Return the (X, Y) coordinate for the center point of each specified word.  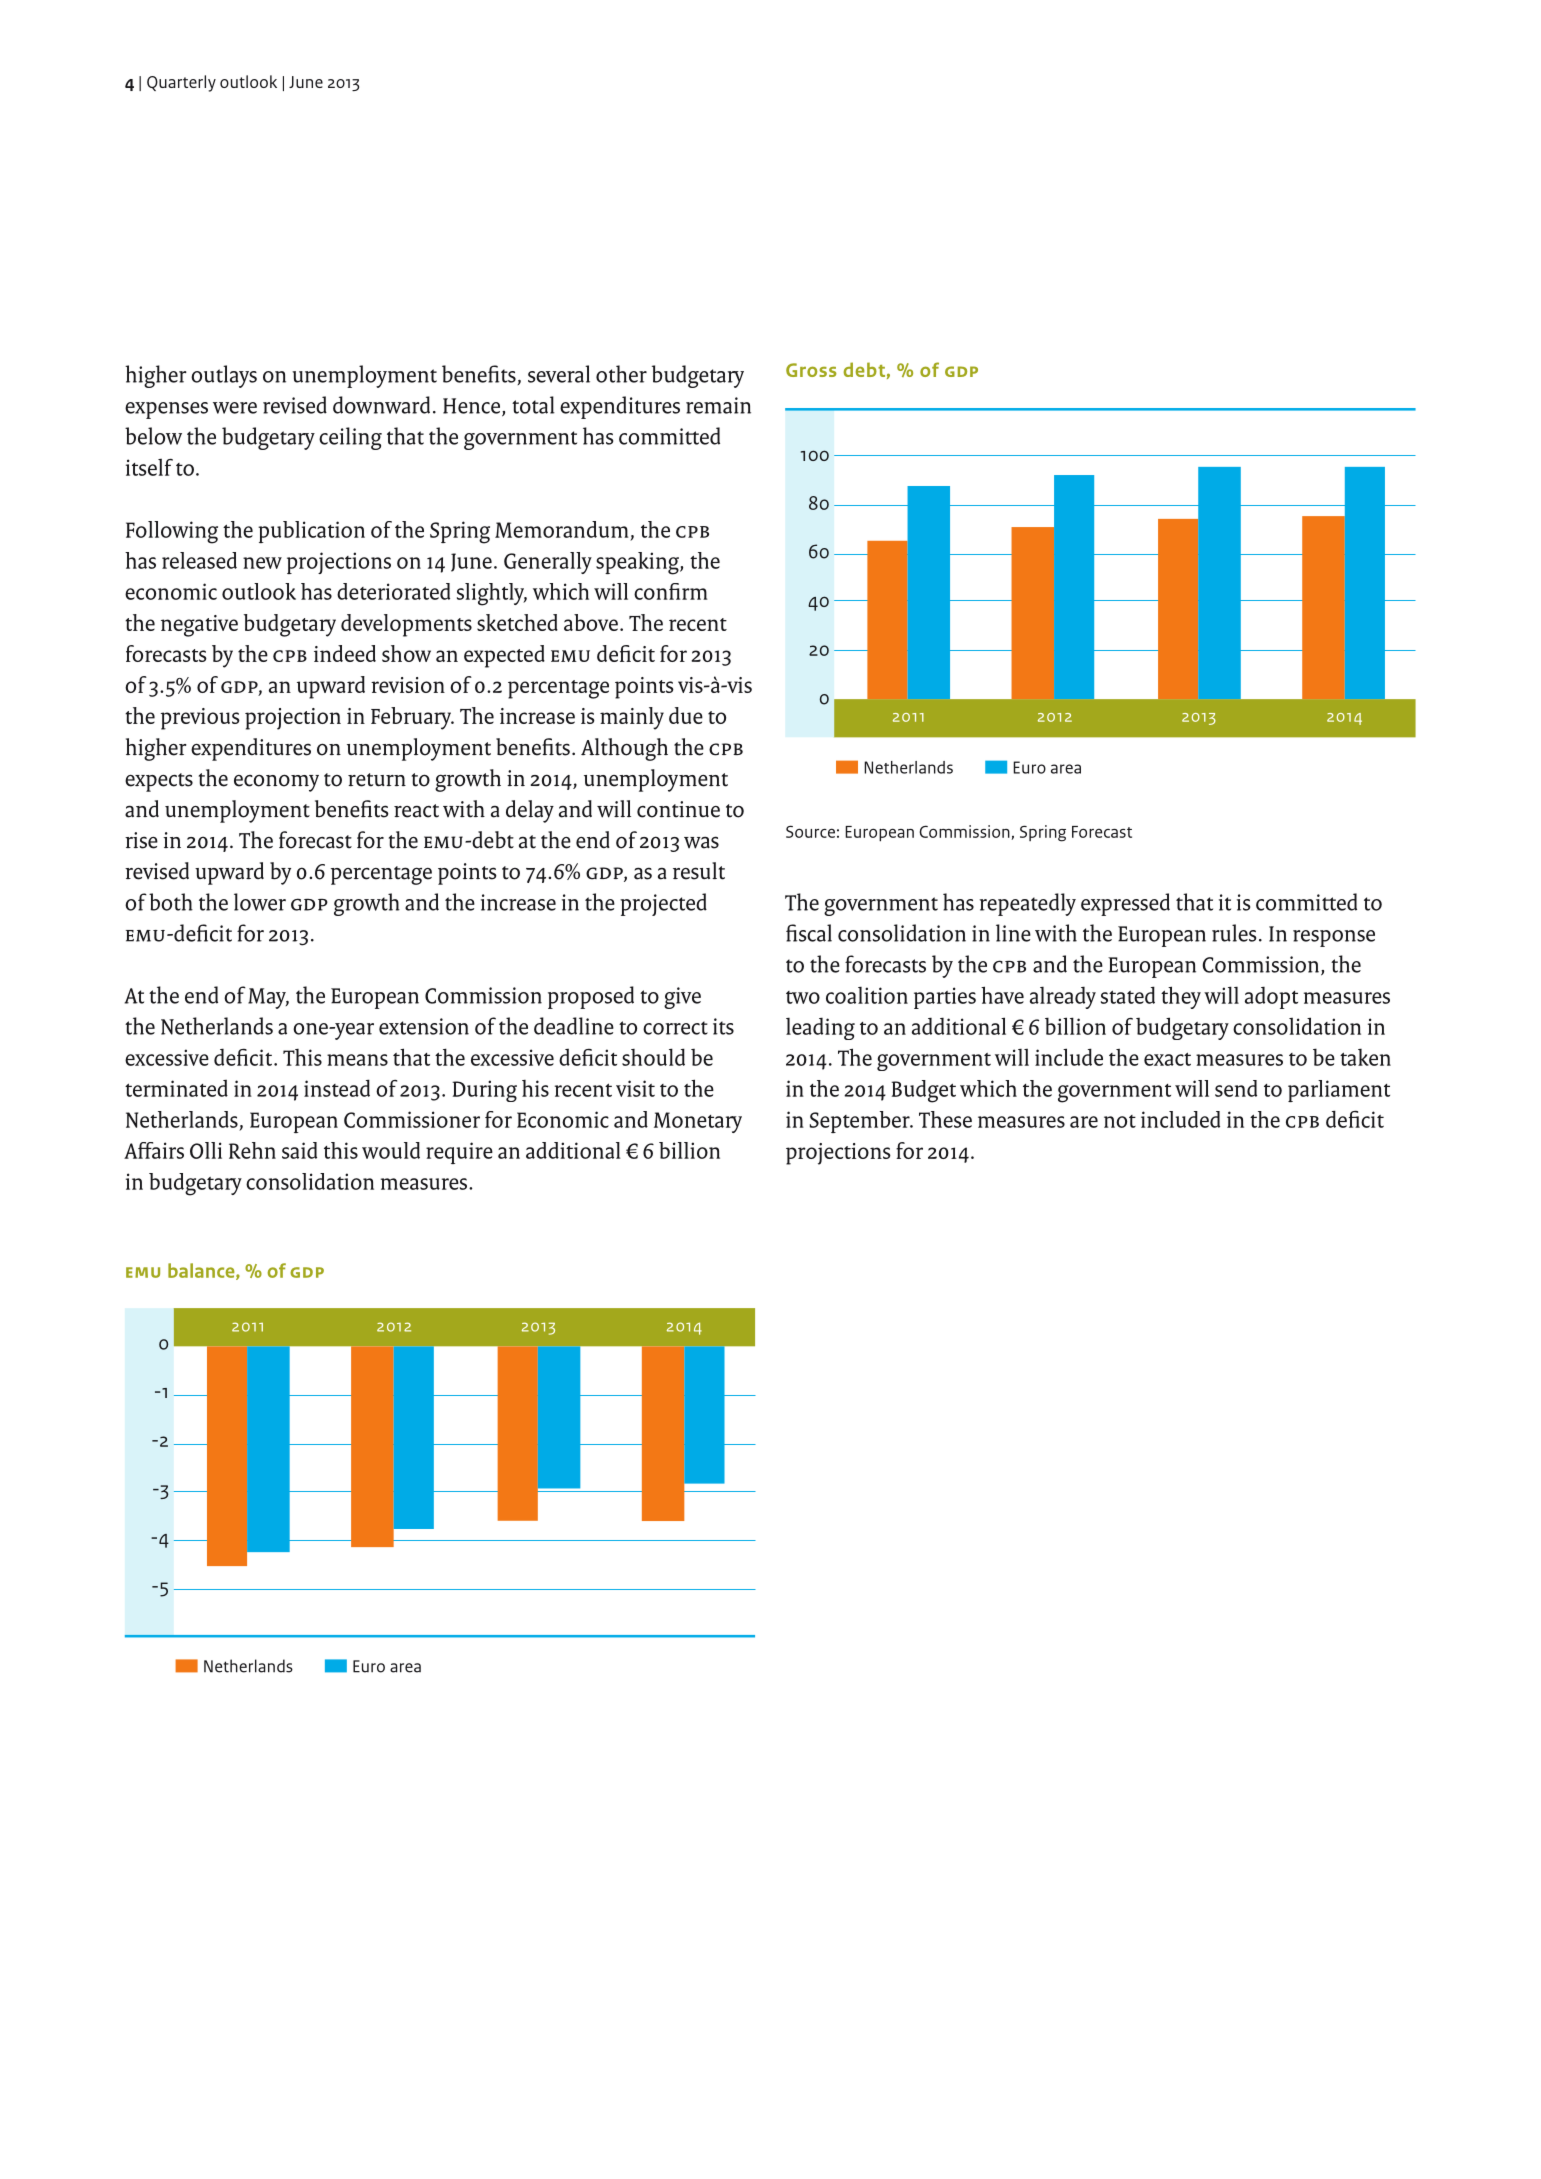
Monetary (698, 1122)
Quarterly (181, 83)
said (299, 1150)
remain (718, 405)
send (1236, 1088)
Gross (811, 370)
